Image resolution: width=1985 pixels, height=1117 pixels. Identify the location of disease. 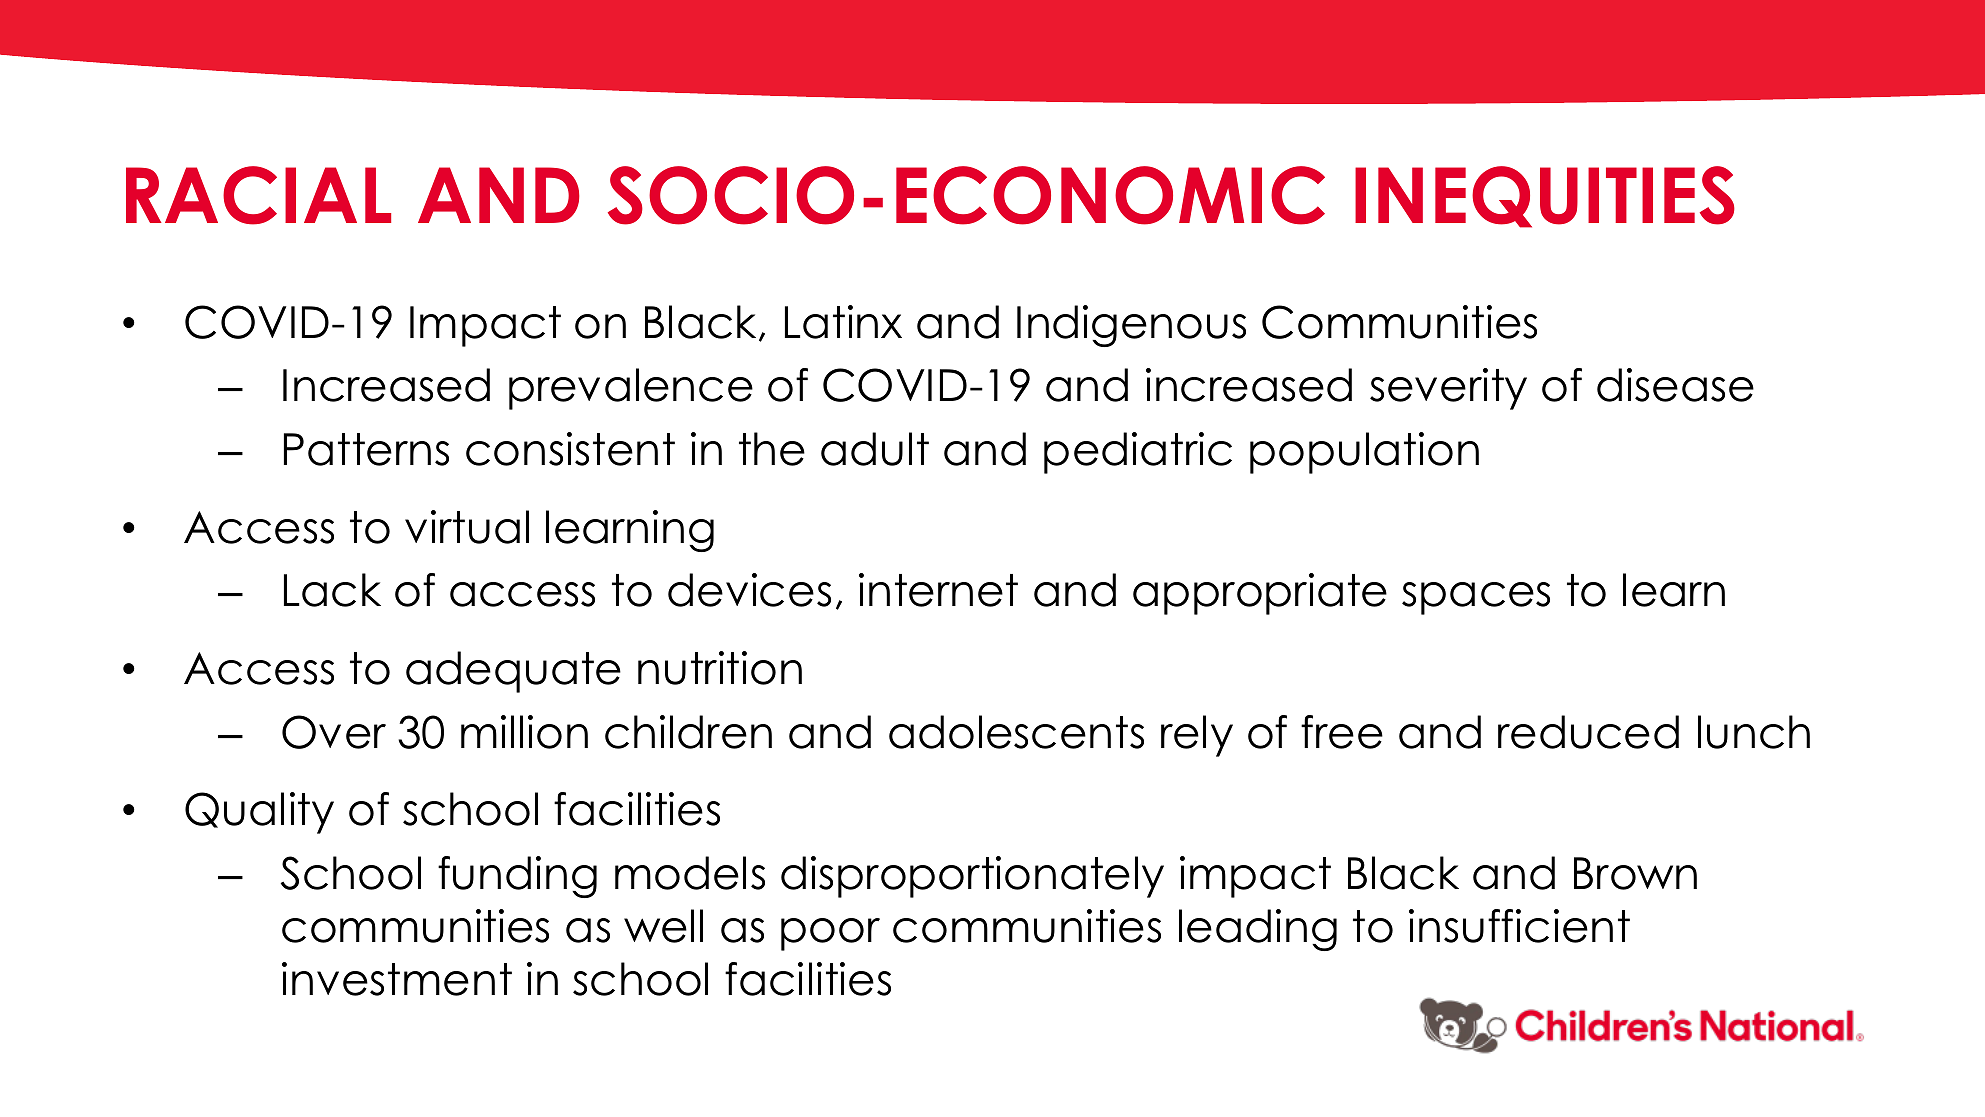
(1675, 385).
